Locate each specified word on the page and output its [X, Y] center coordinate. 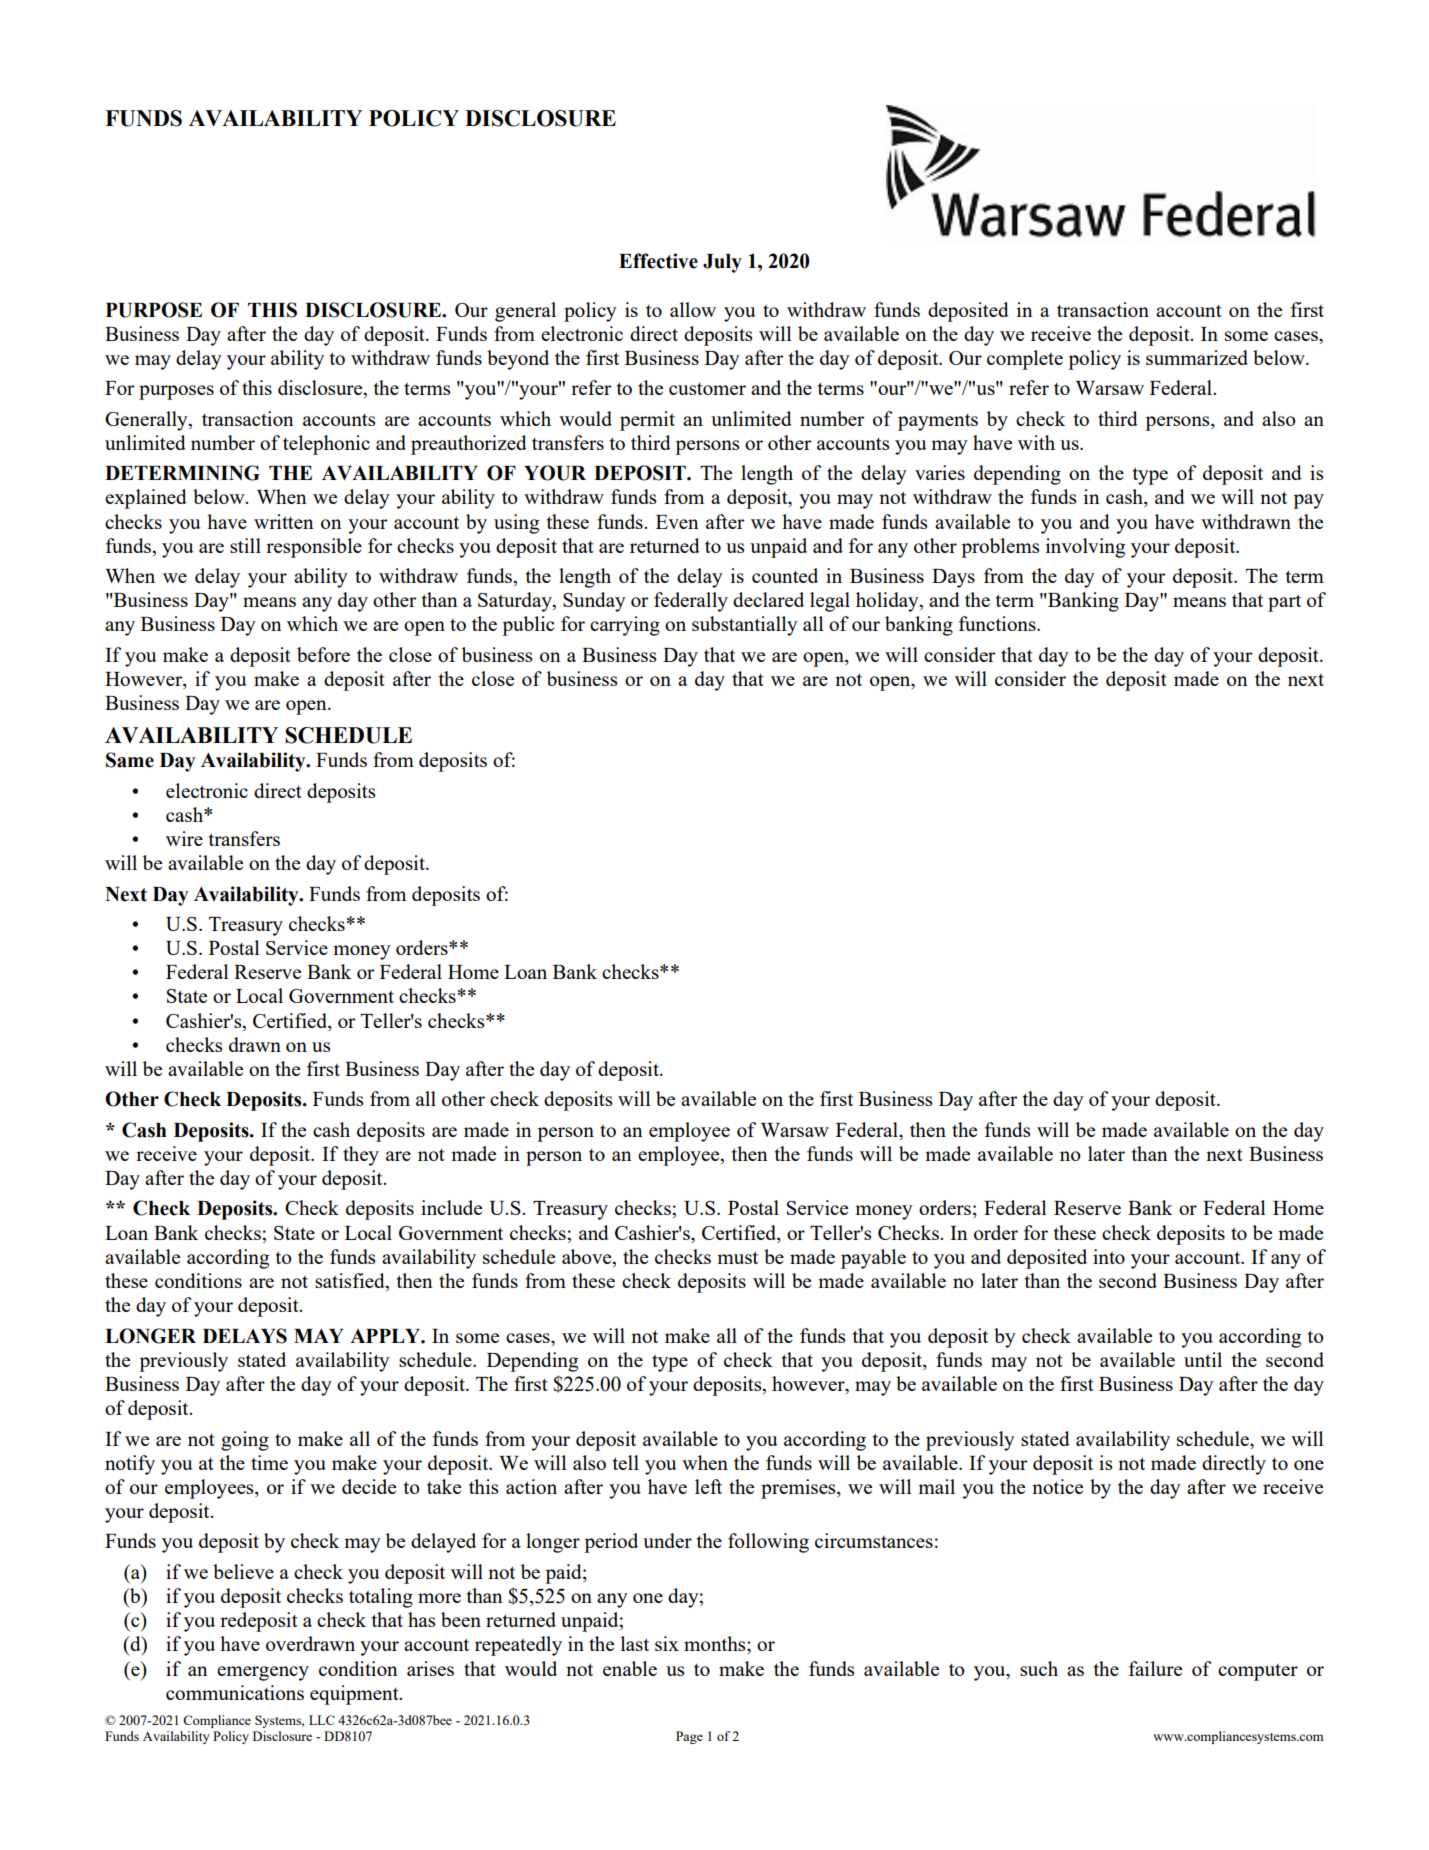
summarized [1197, 357]
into [1109, 1256]
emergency [263, 1673]
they [361, 1156]
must [737, 1257]
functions [998, 623]
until [1203, 1359]
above [588, 1258]
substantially [745, 626]
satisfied [351, 1282]
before [323, 654]
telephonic [326, 445]
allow [693, 309]
